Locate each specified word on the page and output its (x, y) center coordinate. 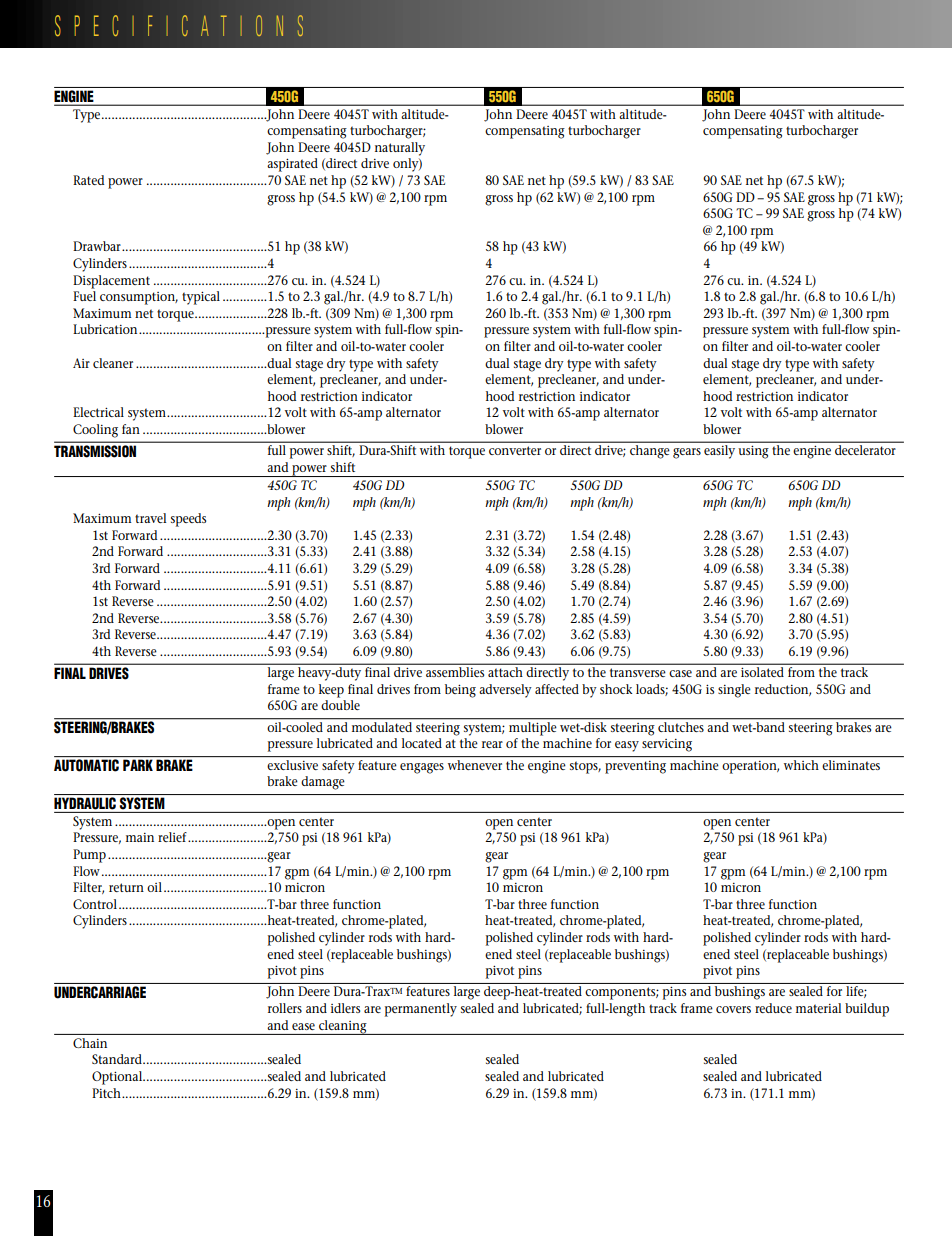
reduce (773, 1008)
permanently (421, 1010)
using (753, 452)
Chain (90, 1043)
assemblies (455, 672)
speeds (188, 520)
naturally (400, 149)
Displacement (111, 282)
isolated (762, 672)
